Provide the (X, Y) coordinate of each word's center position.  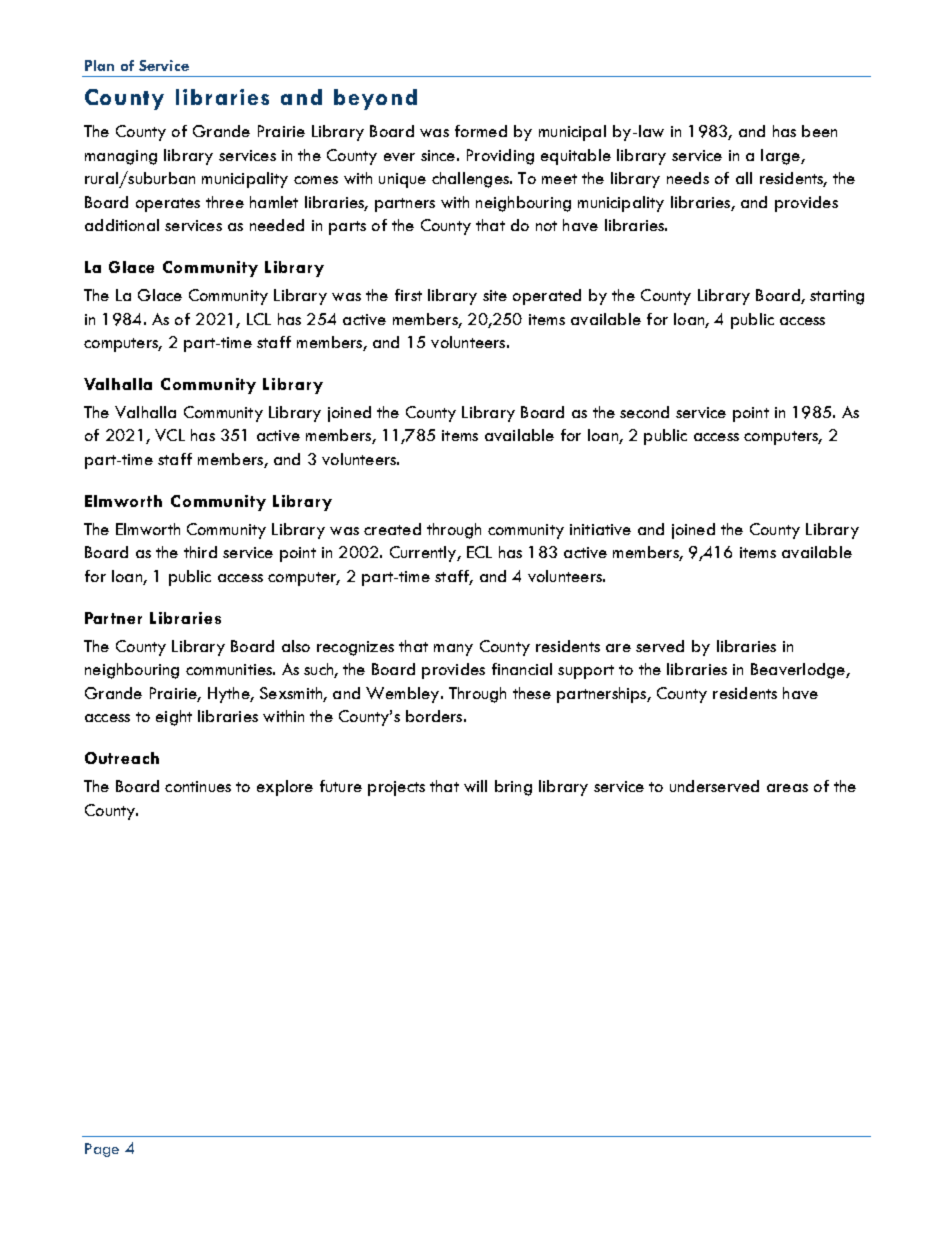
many (453, 650)
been (819, 131)
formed (481, 131)
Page (102, 1150)
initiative (600, 529)
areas (787, 788)
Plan (99, 65)
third (200, 552)
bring (513, 788)
